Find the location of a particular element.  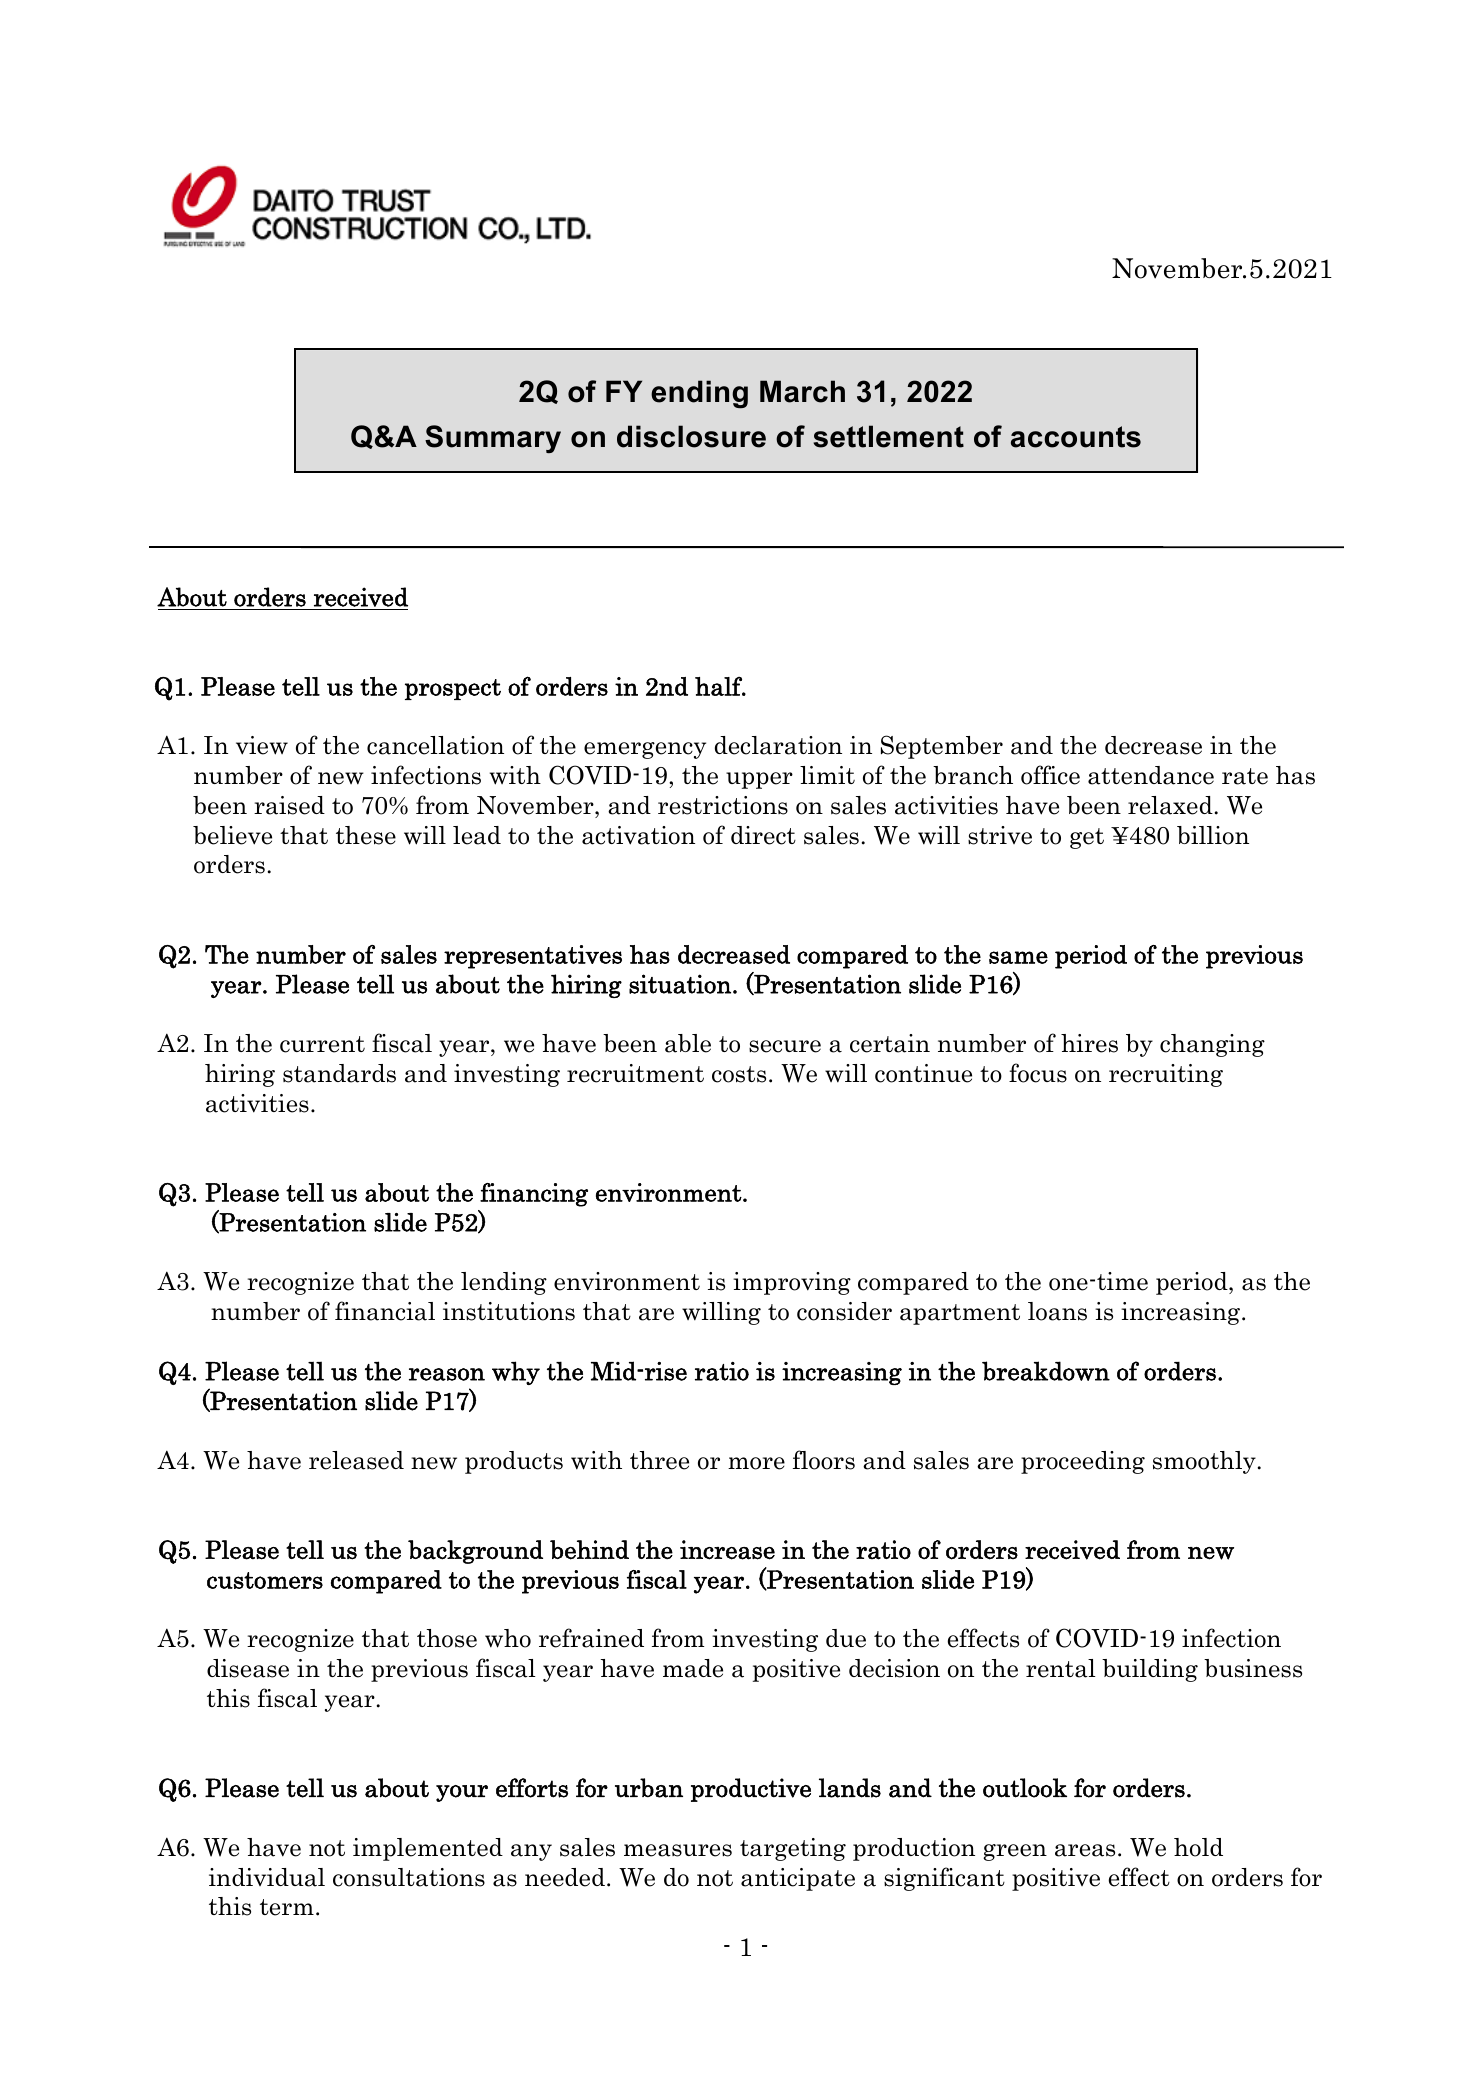

consultations is located at coordinates (409, 1877).
